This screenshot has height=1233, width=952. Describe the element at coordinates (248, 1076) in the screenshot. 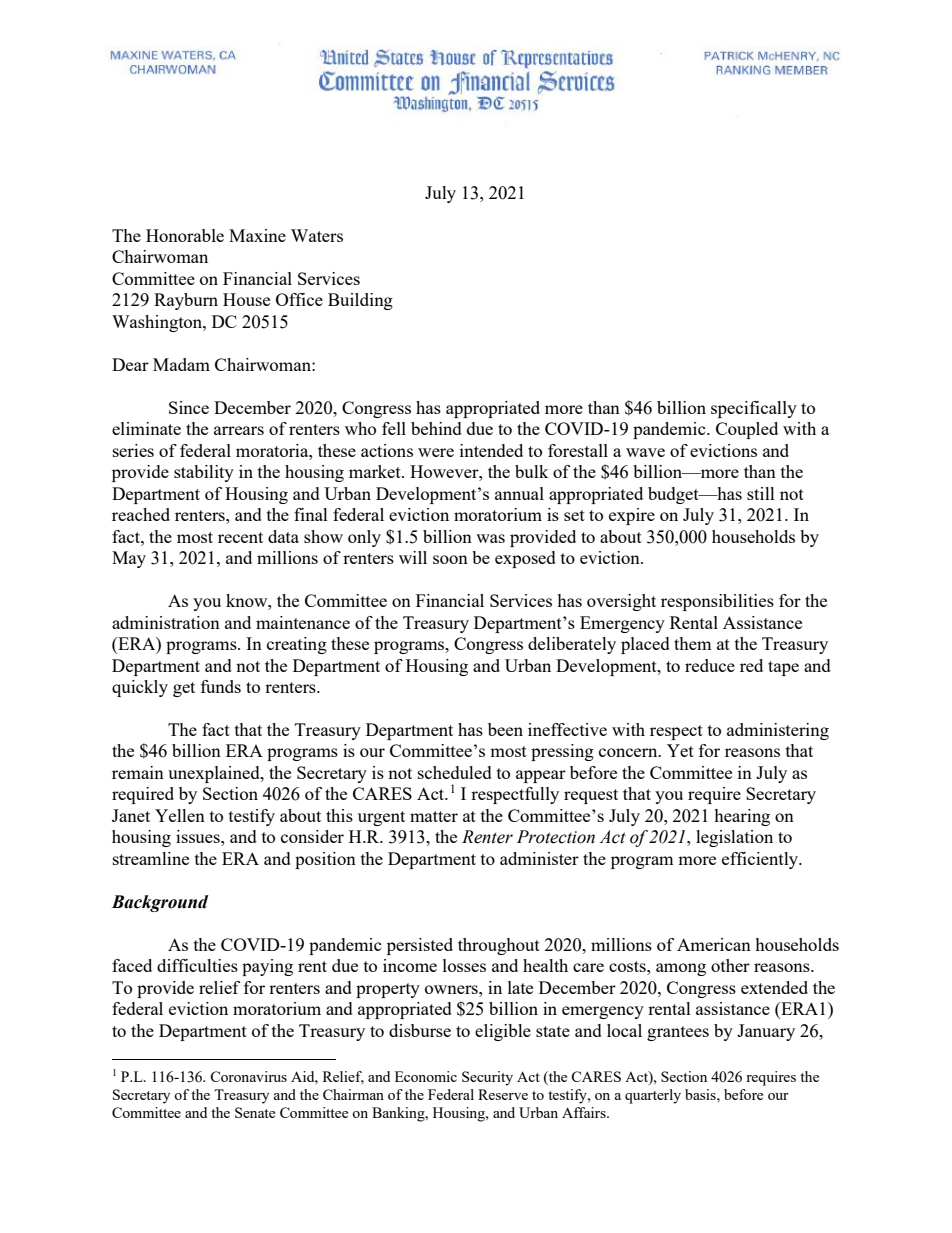

I see `Coronavirus` at that location.
